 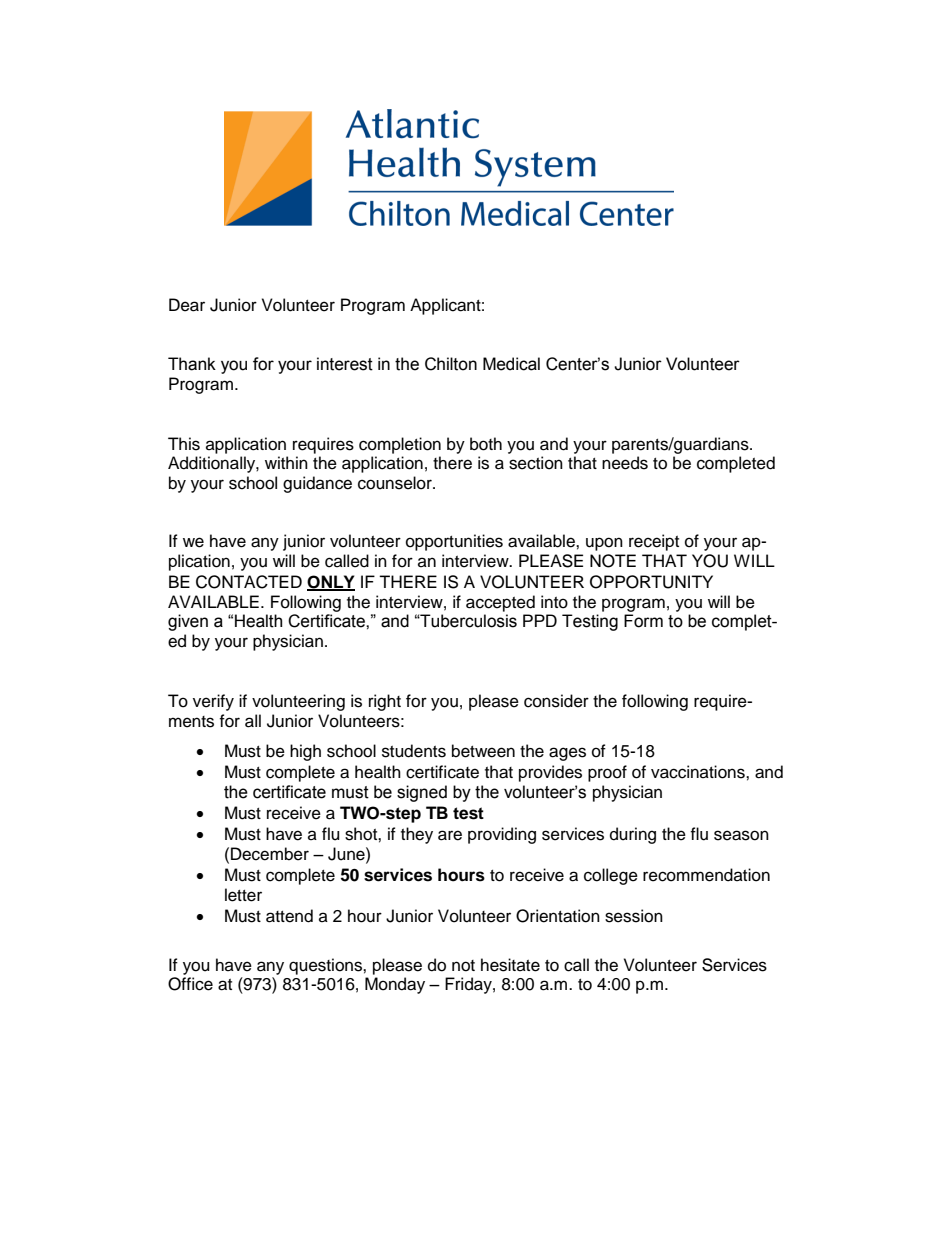 What do you see at coordinates (511, 364) in the screenshot?
I see `Medical` at bounding box center [511, 364].
